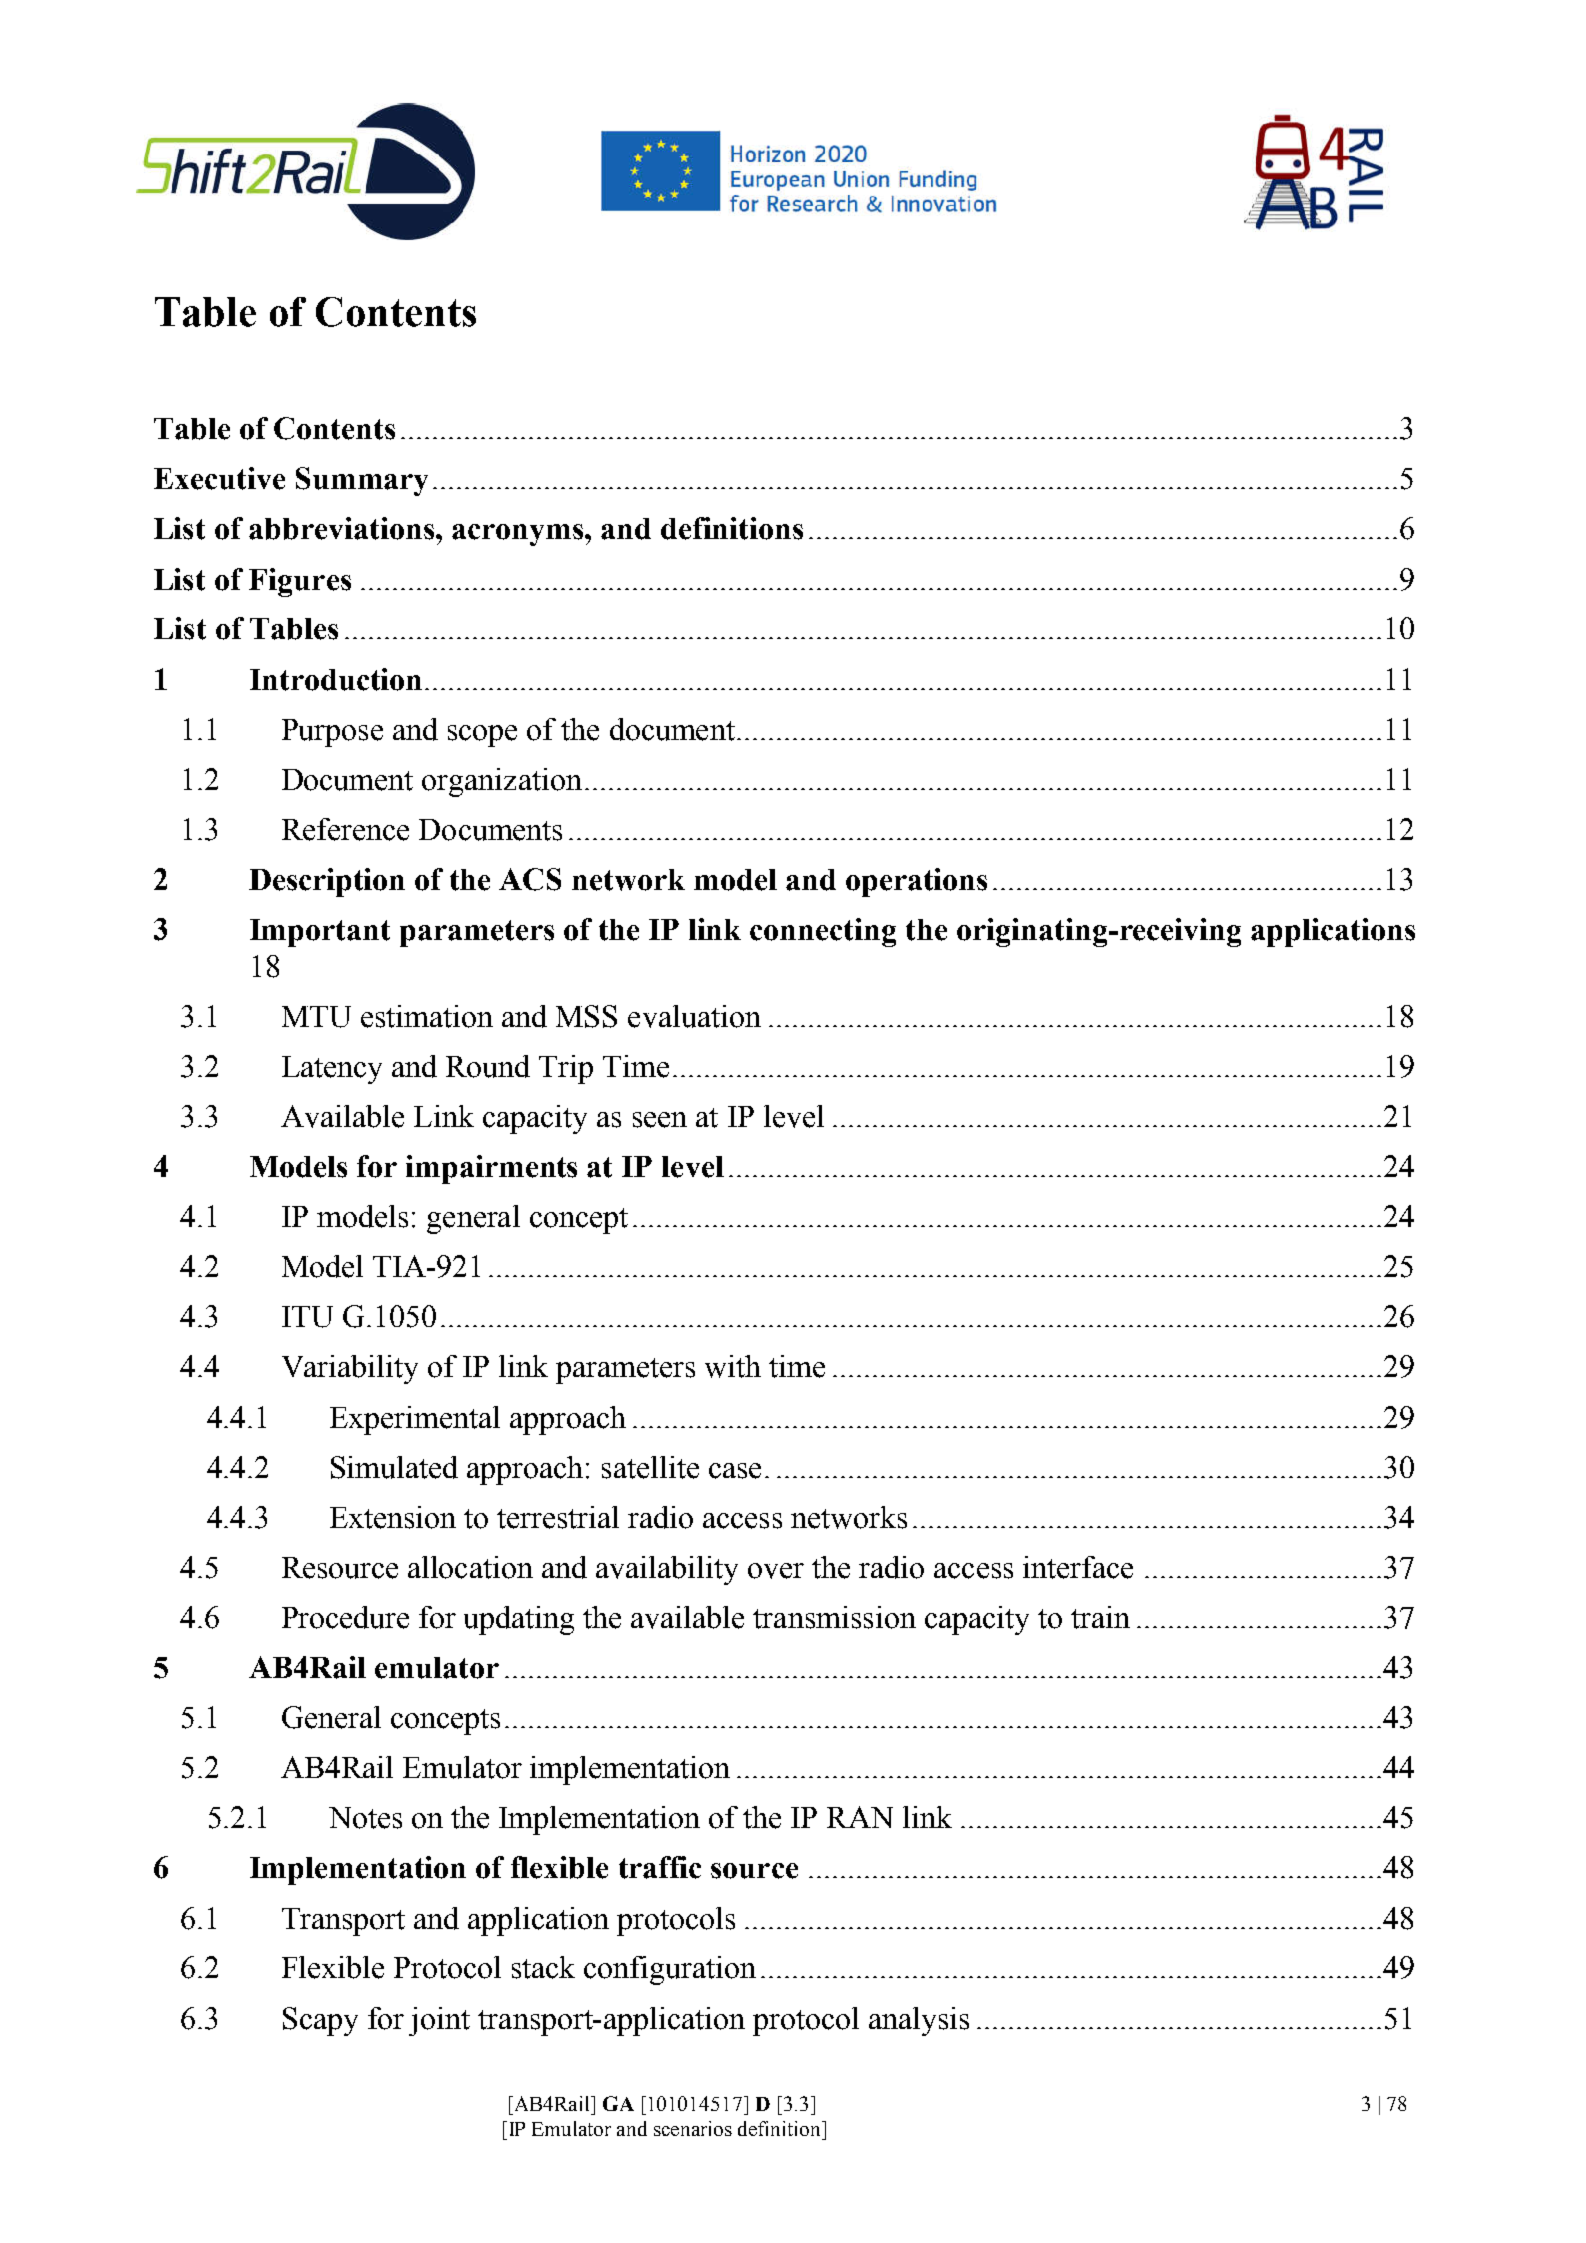  I want to click on with, so click(733, 1366).
